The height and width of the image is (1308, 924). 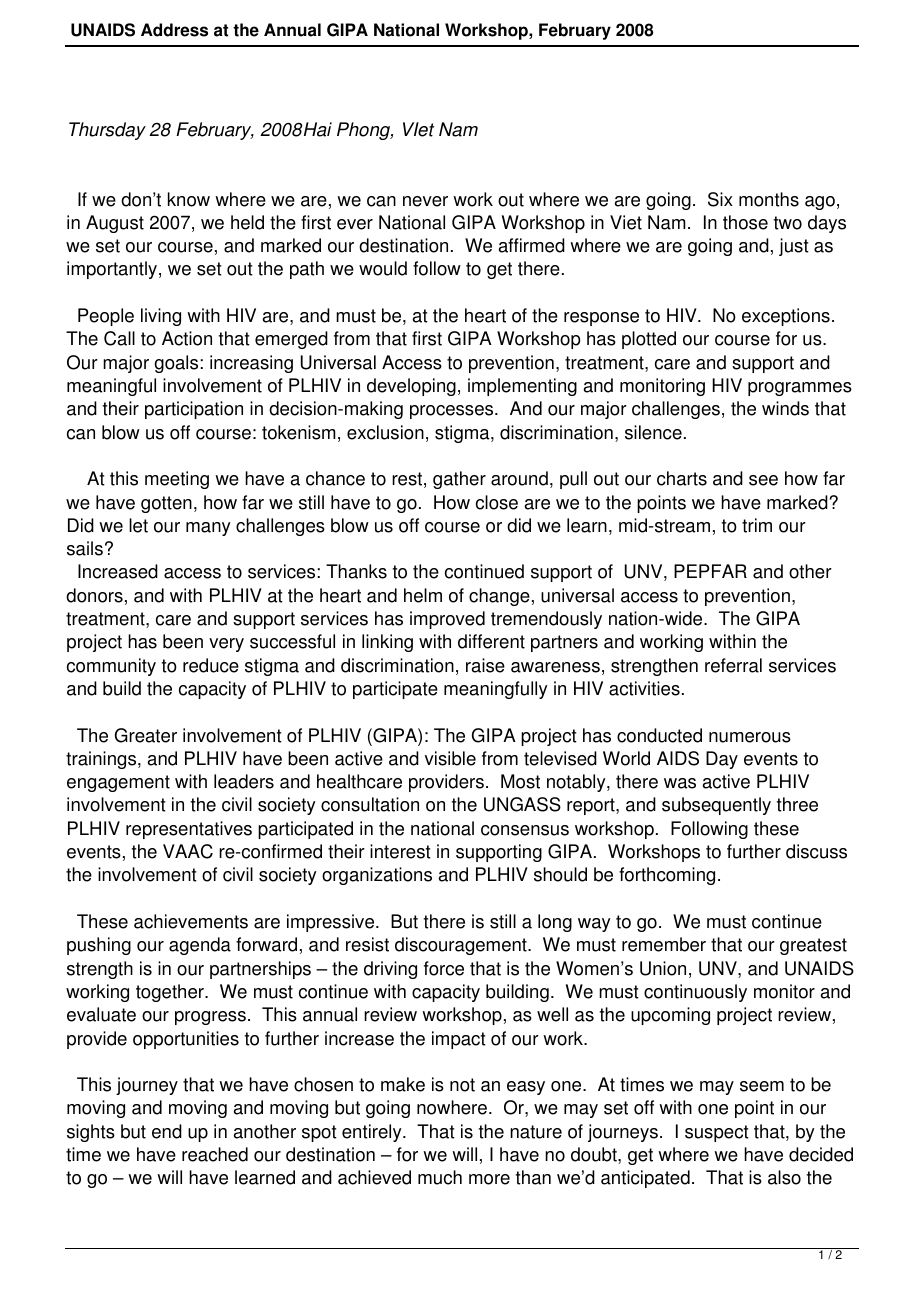 What do you see at coordinates (440, 1177) in the image?
I see `much` at bounding box center [440, 1177].
